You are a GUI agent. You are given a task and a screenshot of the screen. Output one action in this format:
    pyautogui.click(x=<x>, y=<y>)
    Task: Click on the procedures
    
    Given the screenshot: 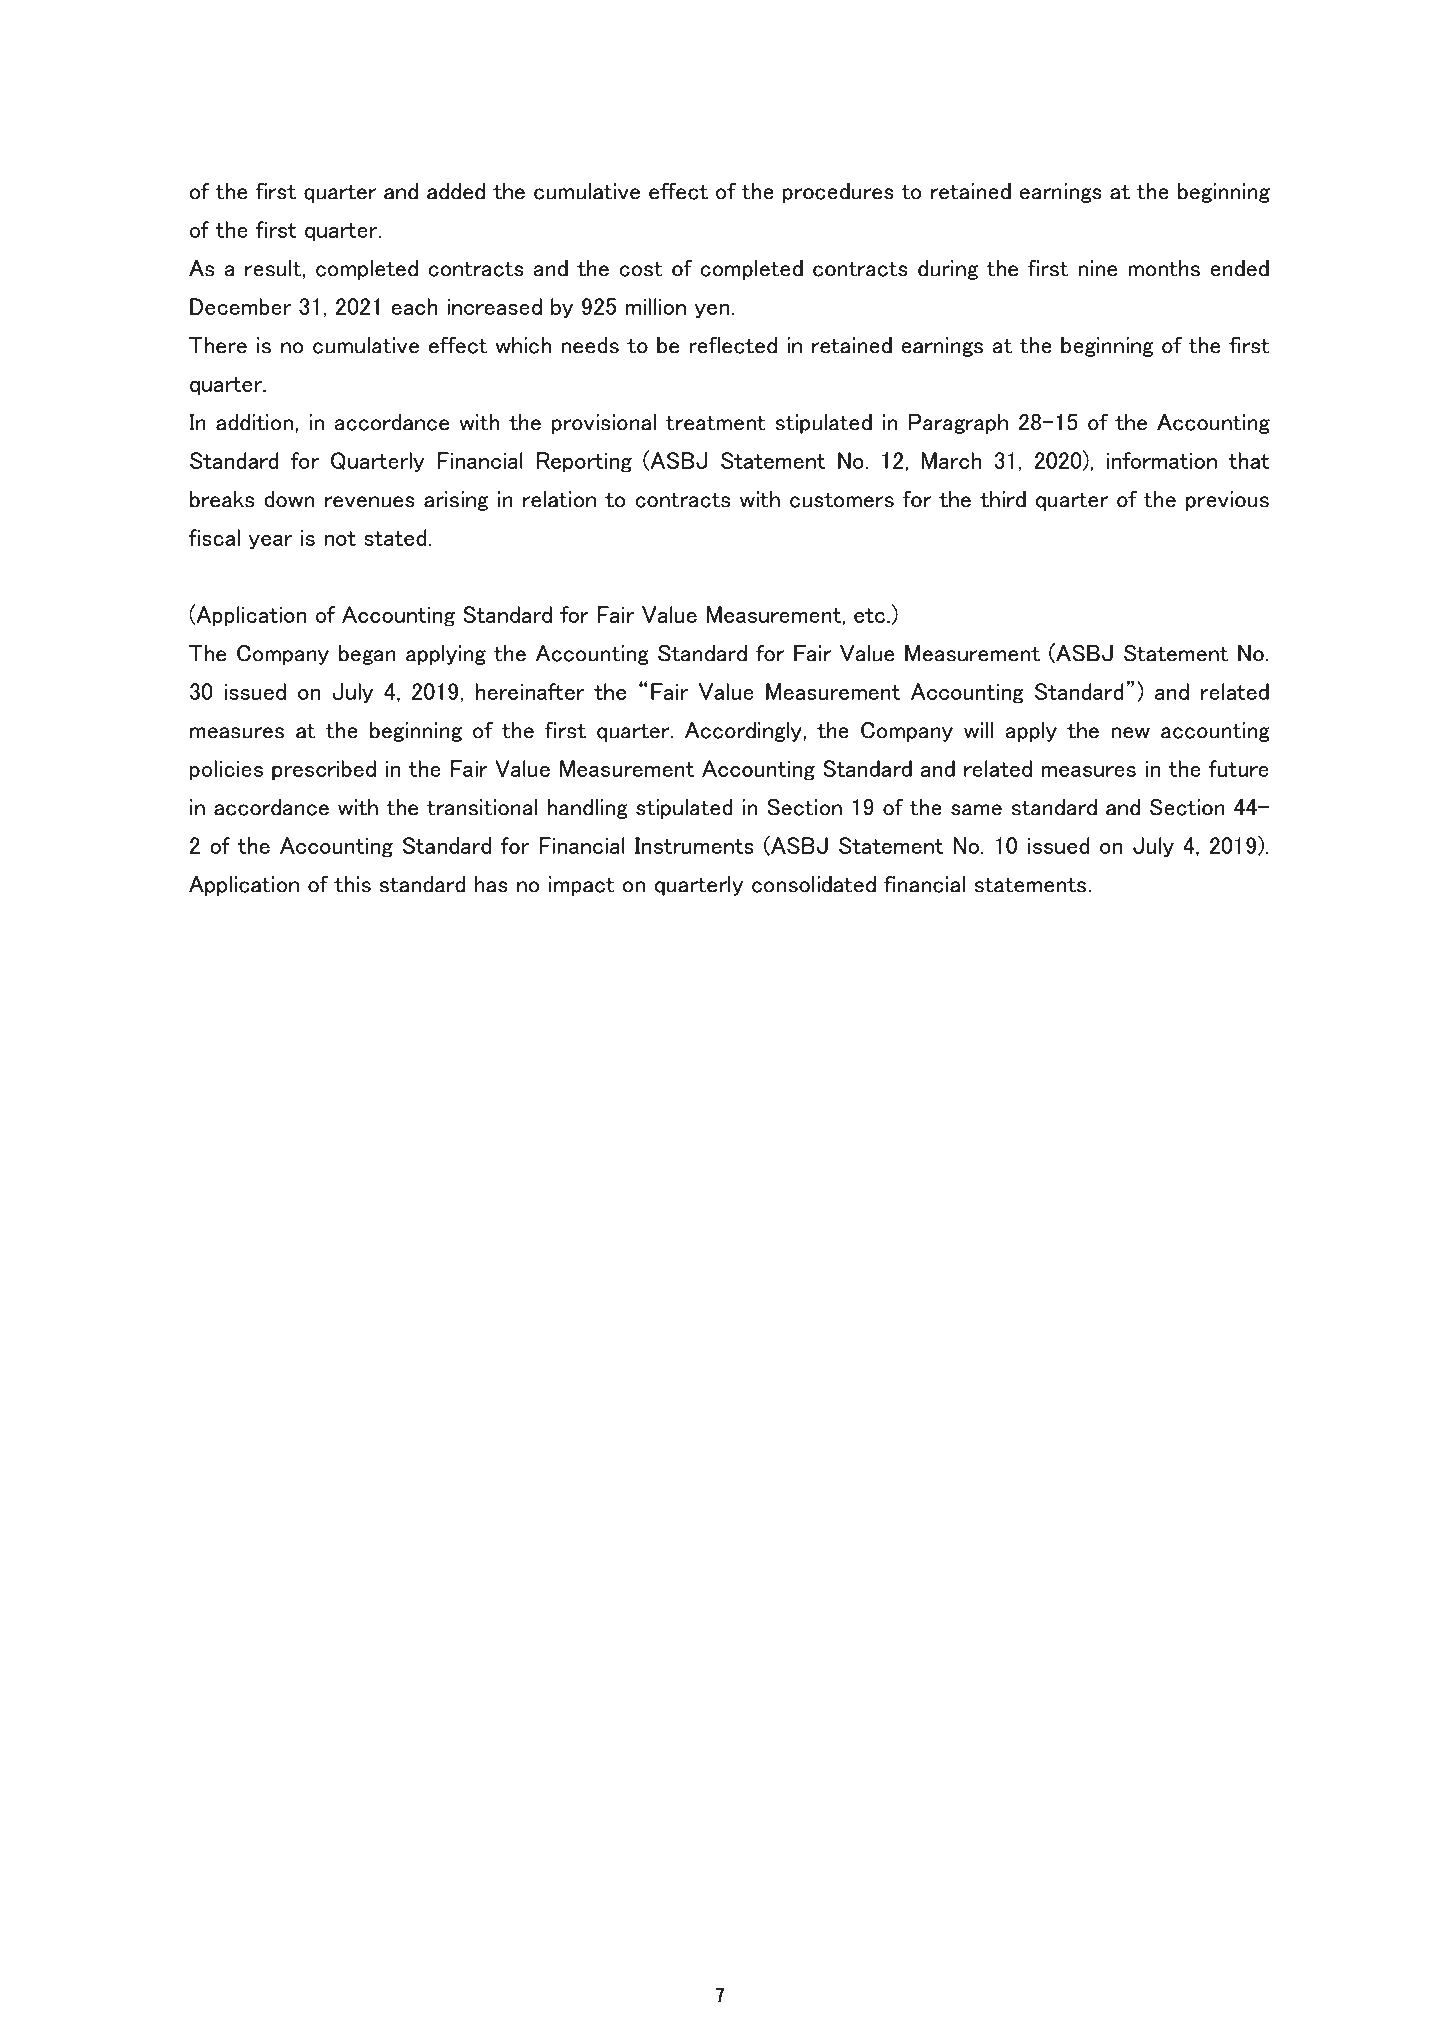 What is the action you would take?
    pyautogui.click(x=838, y=193)
